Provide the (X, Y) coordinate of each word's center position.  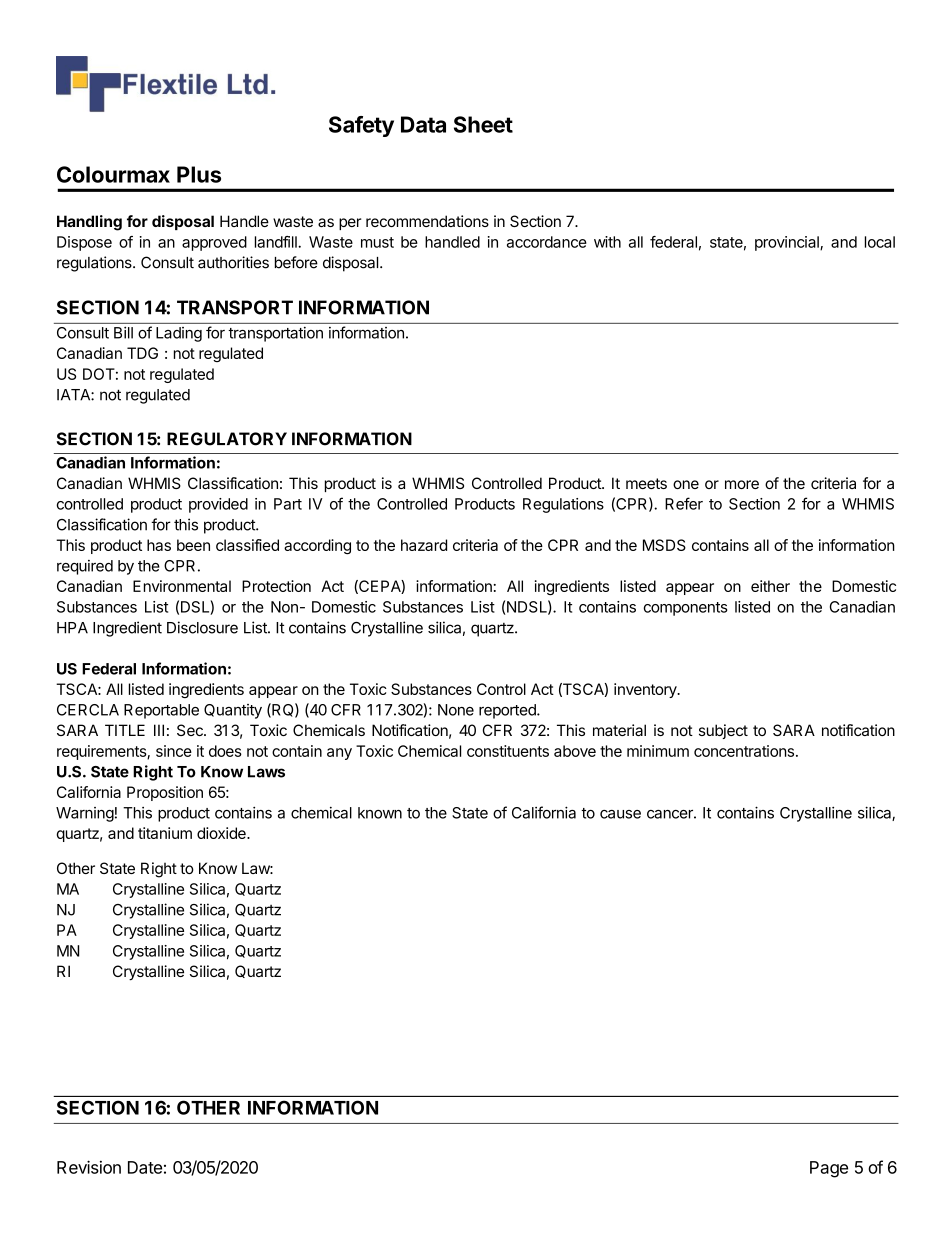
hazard (424, 545)
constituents (508, 751)
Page (829, 1169)
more (742, 484)
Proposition (165, 793)
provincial (788, 243)
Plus (199, 174)
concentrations (744, 751)
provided (218, 505)
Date (145, 1167)
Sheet (483, 124)
